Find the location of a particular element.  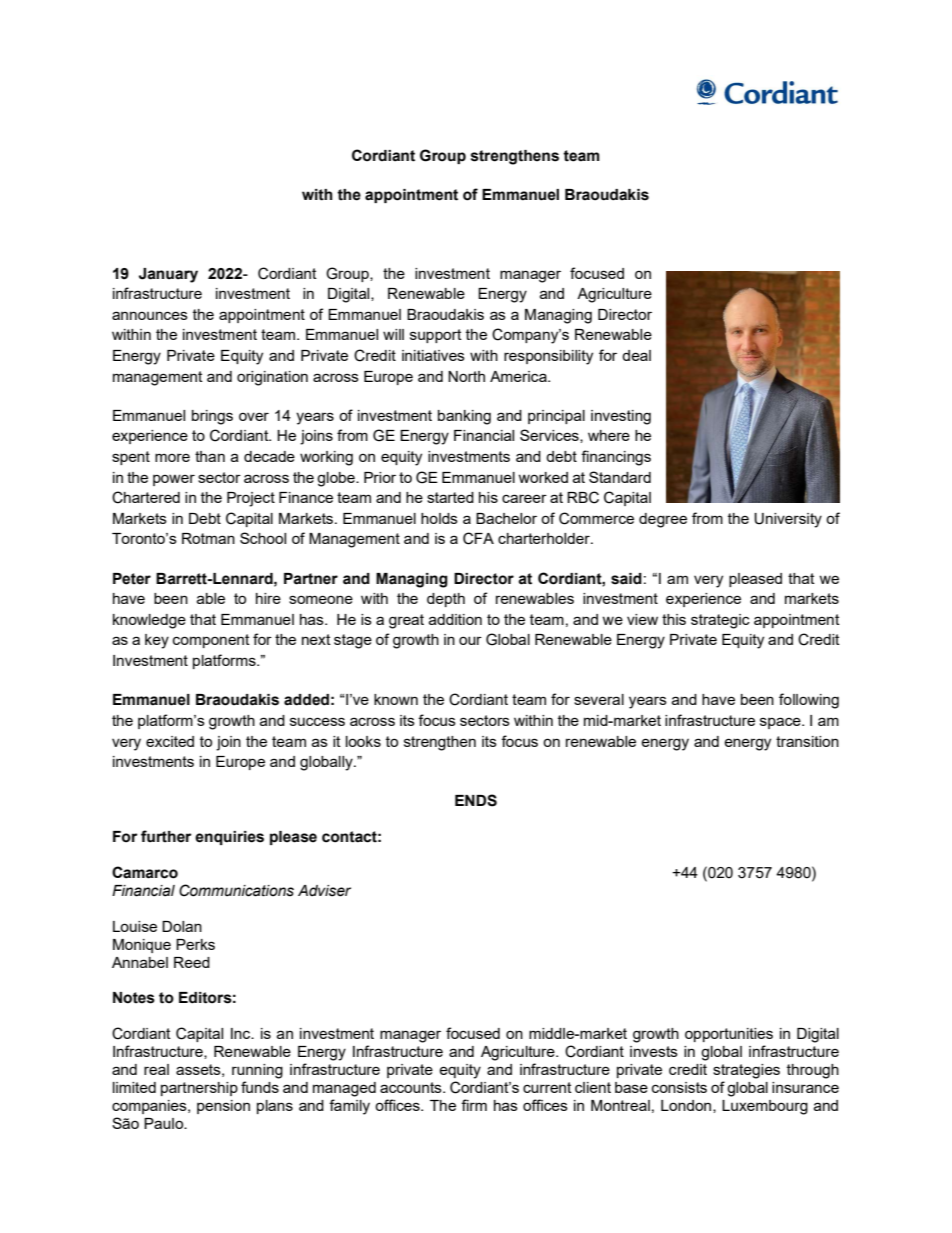

space is located at coordinates (781, 723).
